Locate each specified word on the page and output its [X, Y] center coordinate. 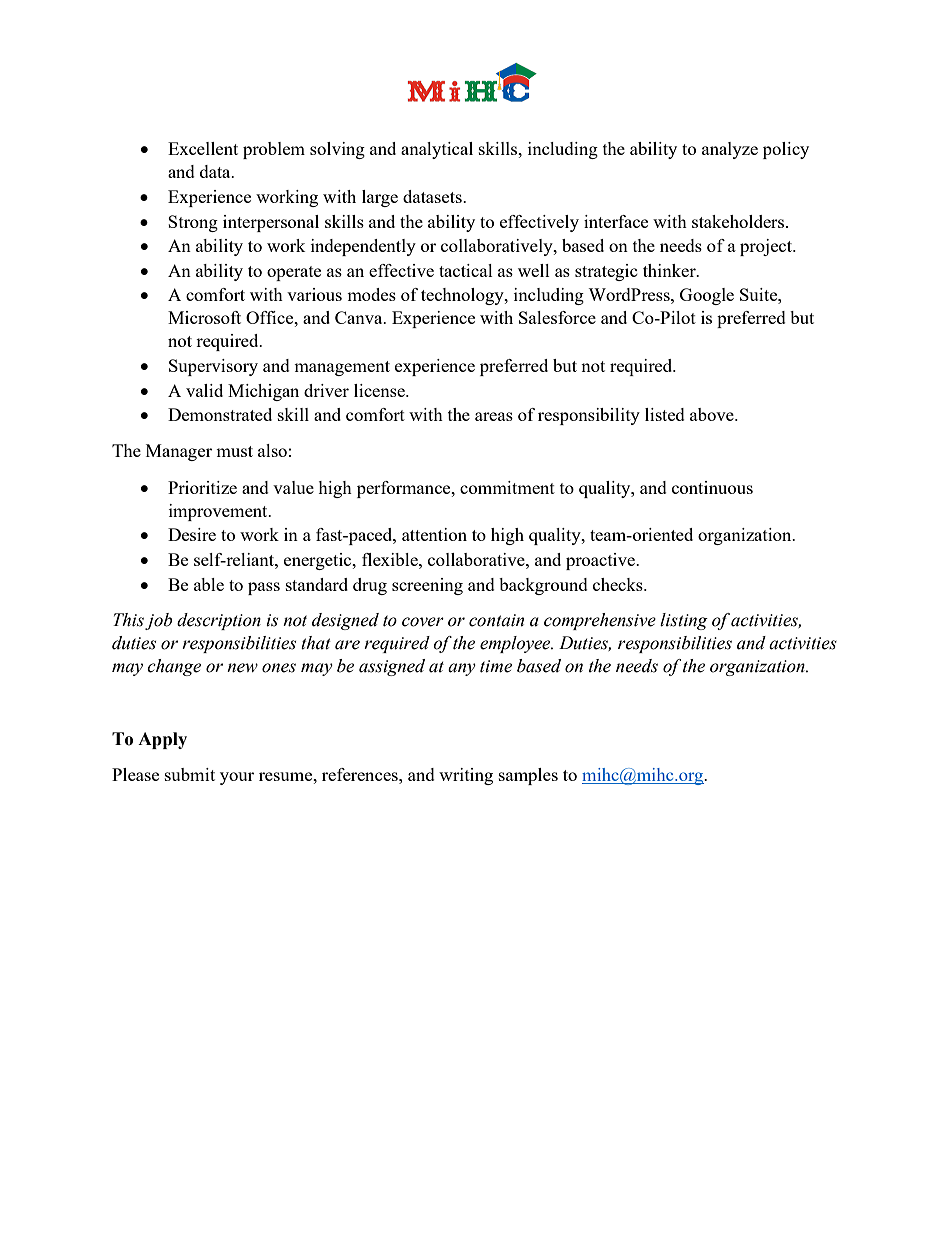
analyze [730, 150]
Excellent [203, 148]
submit [190, 774]
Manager [179, 452]
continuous [712, 487]
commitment [507, 487]
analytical [437, 150]
